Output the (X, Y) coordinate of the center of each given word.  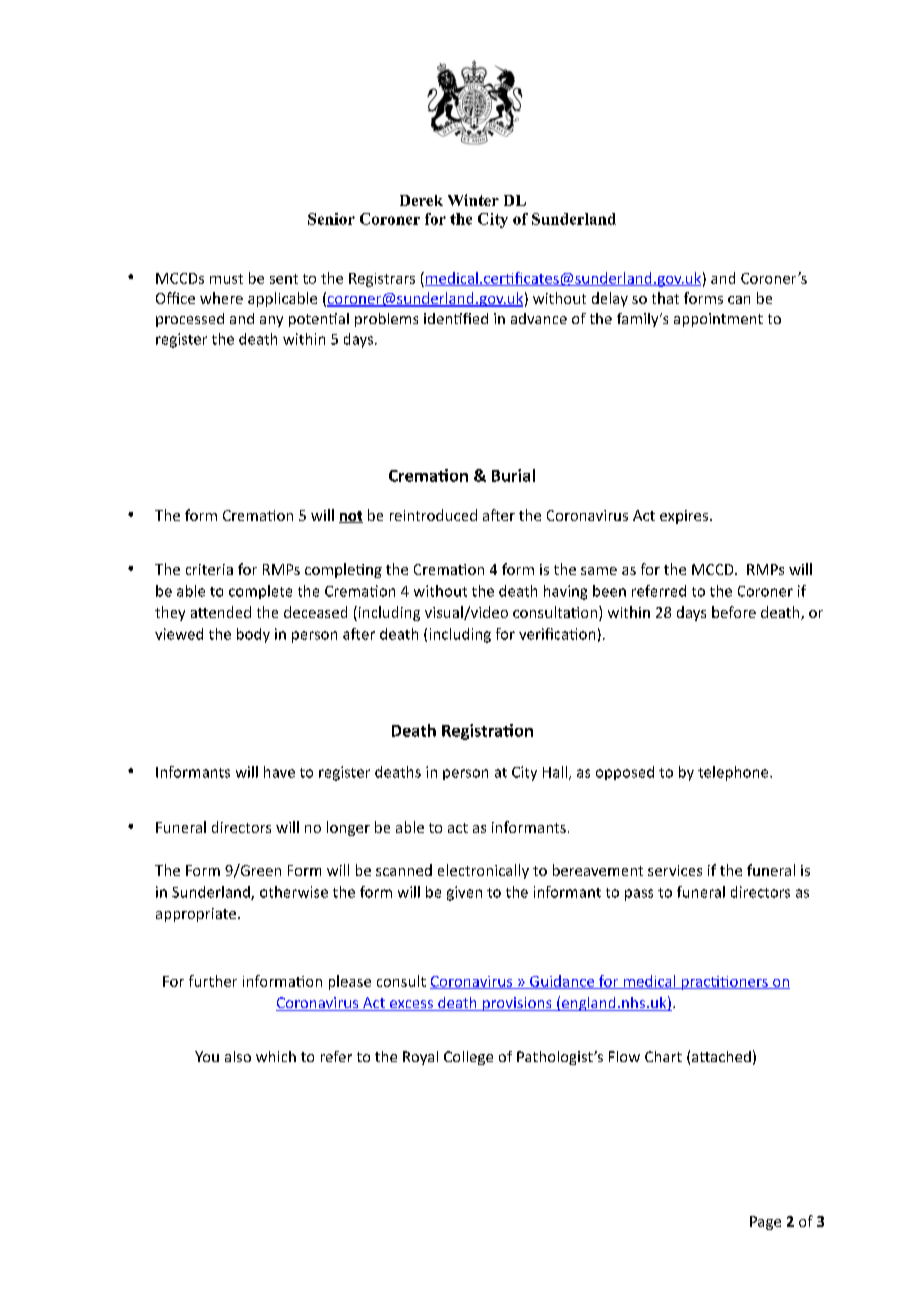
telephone (734, 773)
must (226, 279)
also (238, 1056)
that (665, 298)
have (279, 772)
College (468, 1058)
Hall (555, 772)
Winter (473, 200)
